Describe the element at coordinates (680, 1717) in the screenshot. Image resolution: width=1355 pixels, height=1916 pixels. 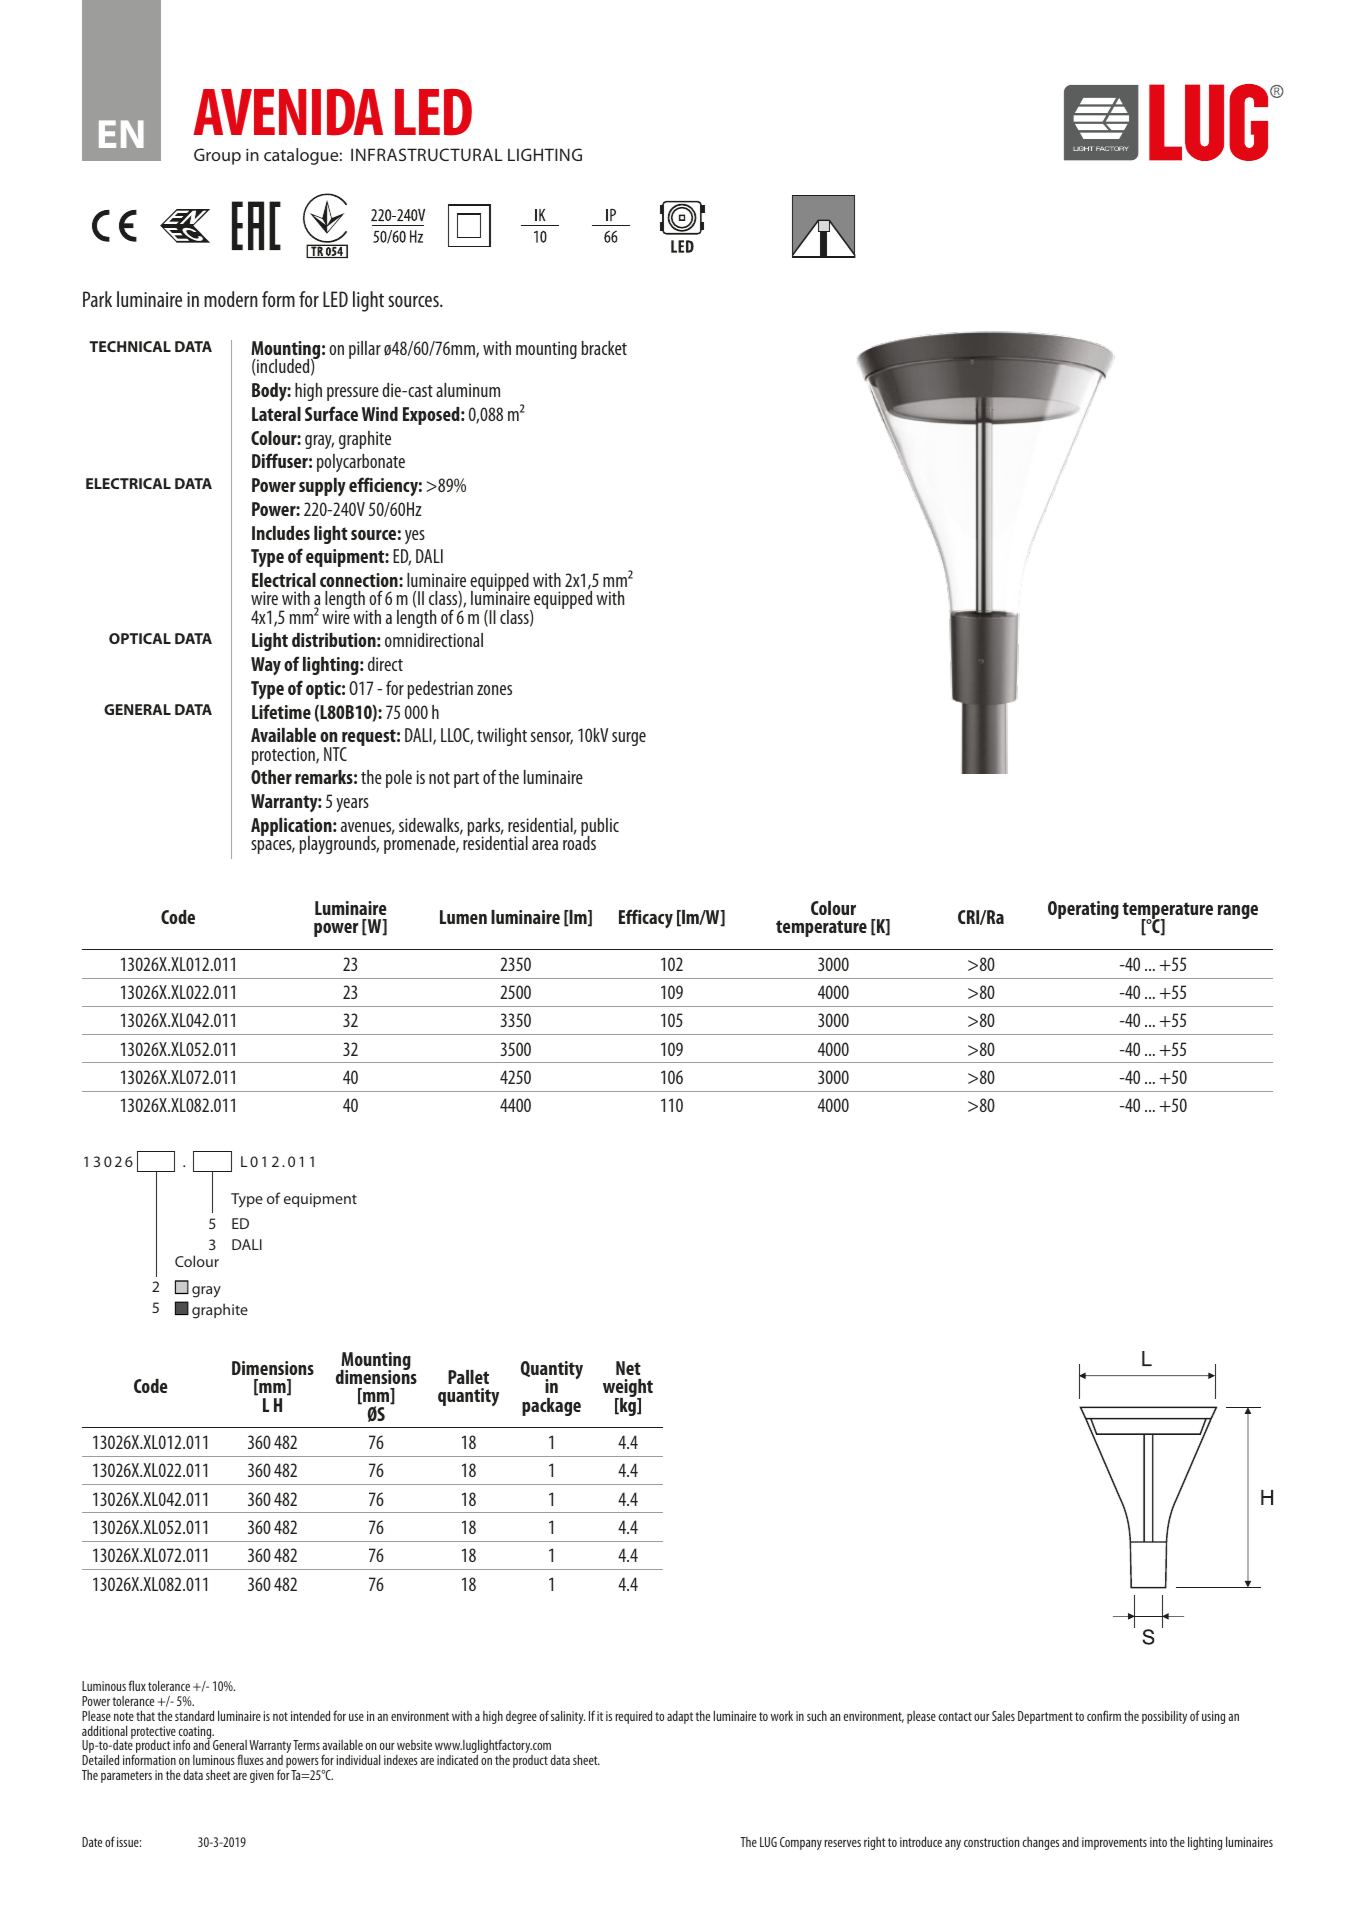
I see `adapt` at that location.
